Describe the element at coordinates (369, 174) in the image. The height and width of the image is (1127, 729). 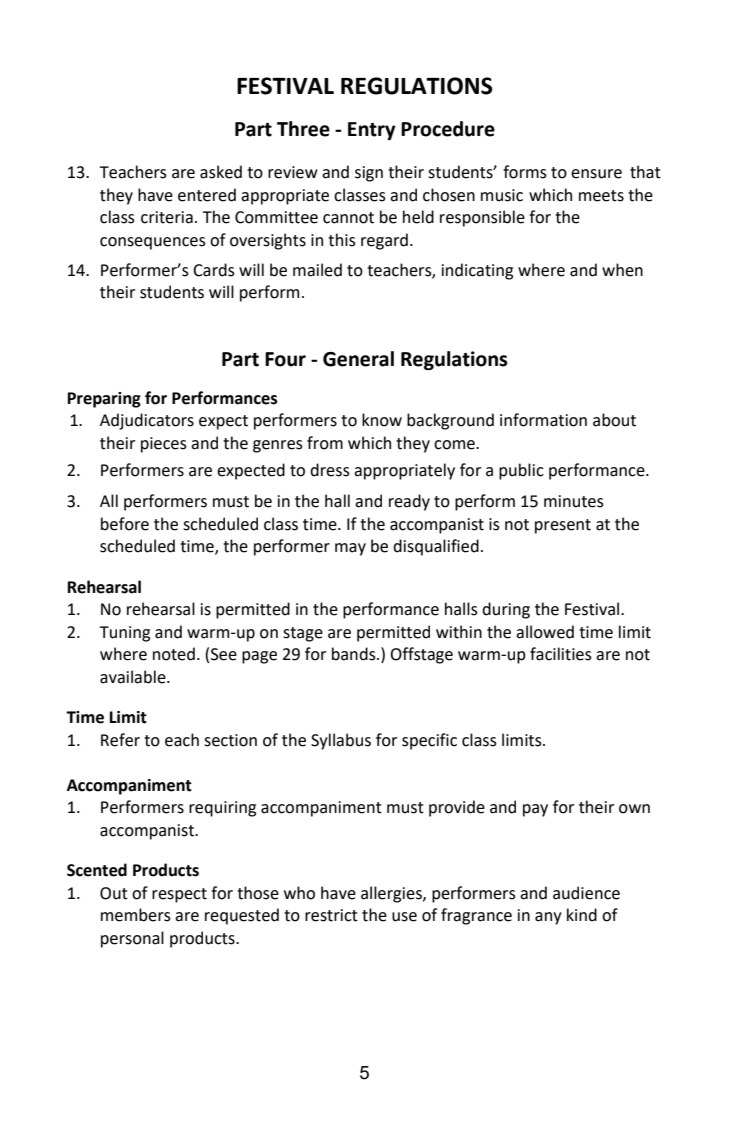
I see `sign` at that location.
